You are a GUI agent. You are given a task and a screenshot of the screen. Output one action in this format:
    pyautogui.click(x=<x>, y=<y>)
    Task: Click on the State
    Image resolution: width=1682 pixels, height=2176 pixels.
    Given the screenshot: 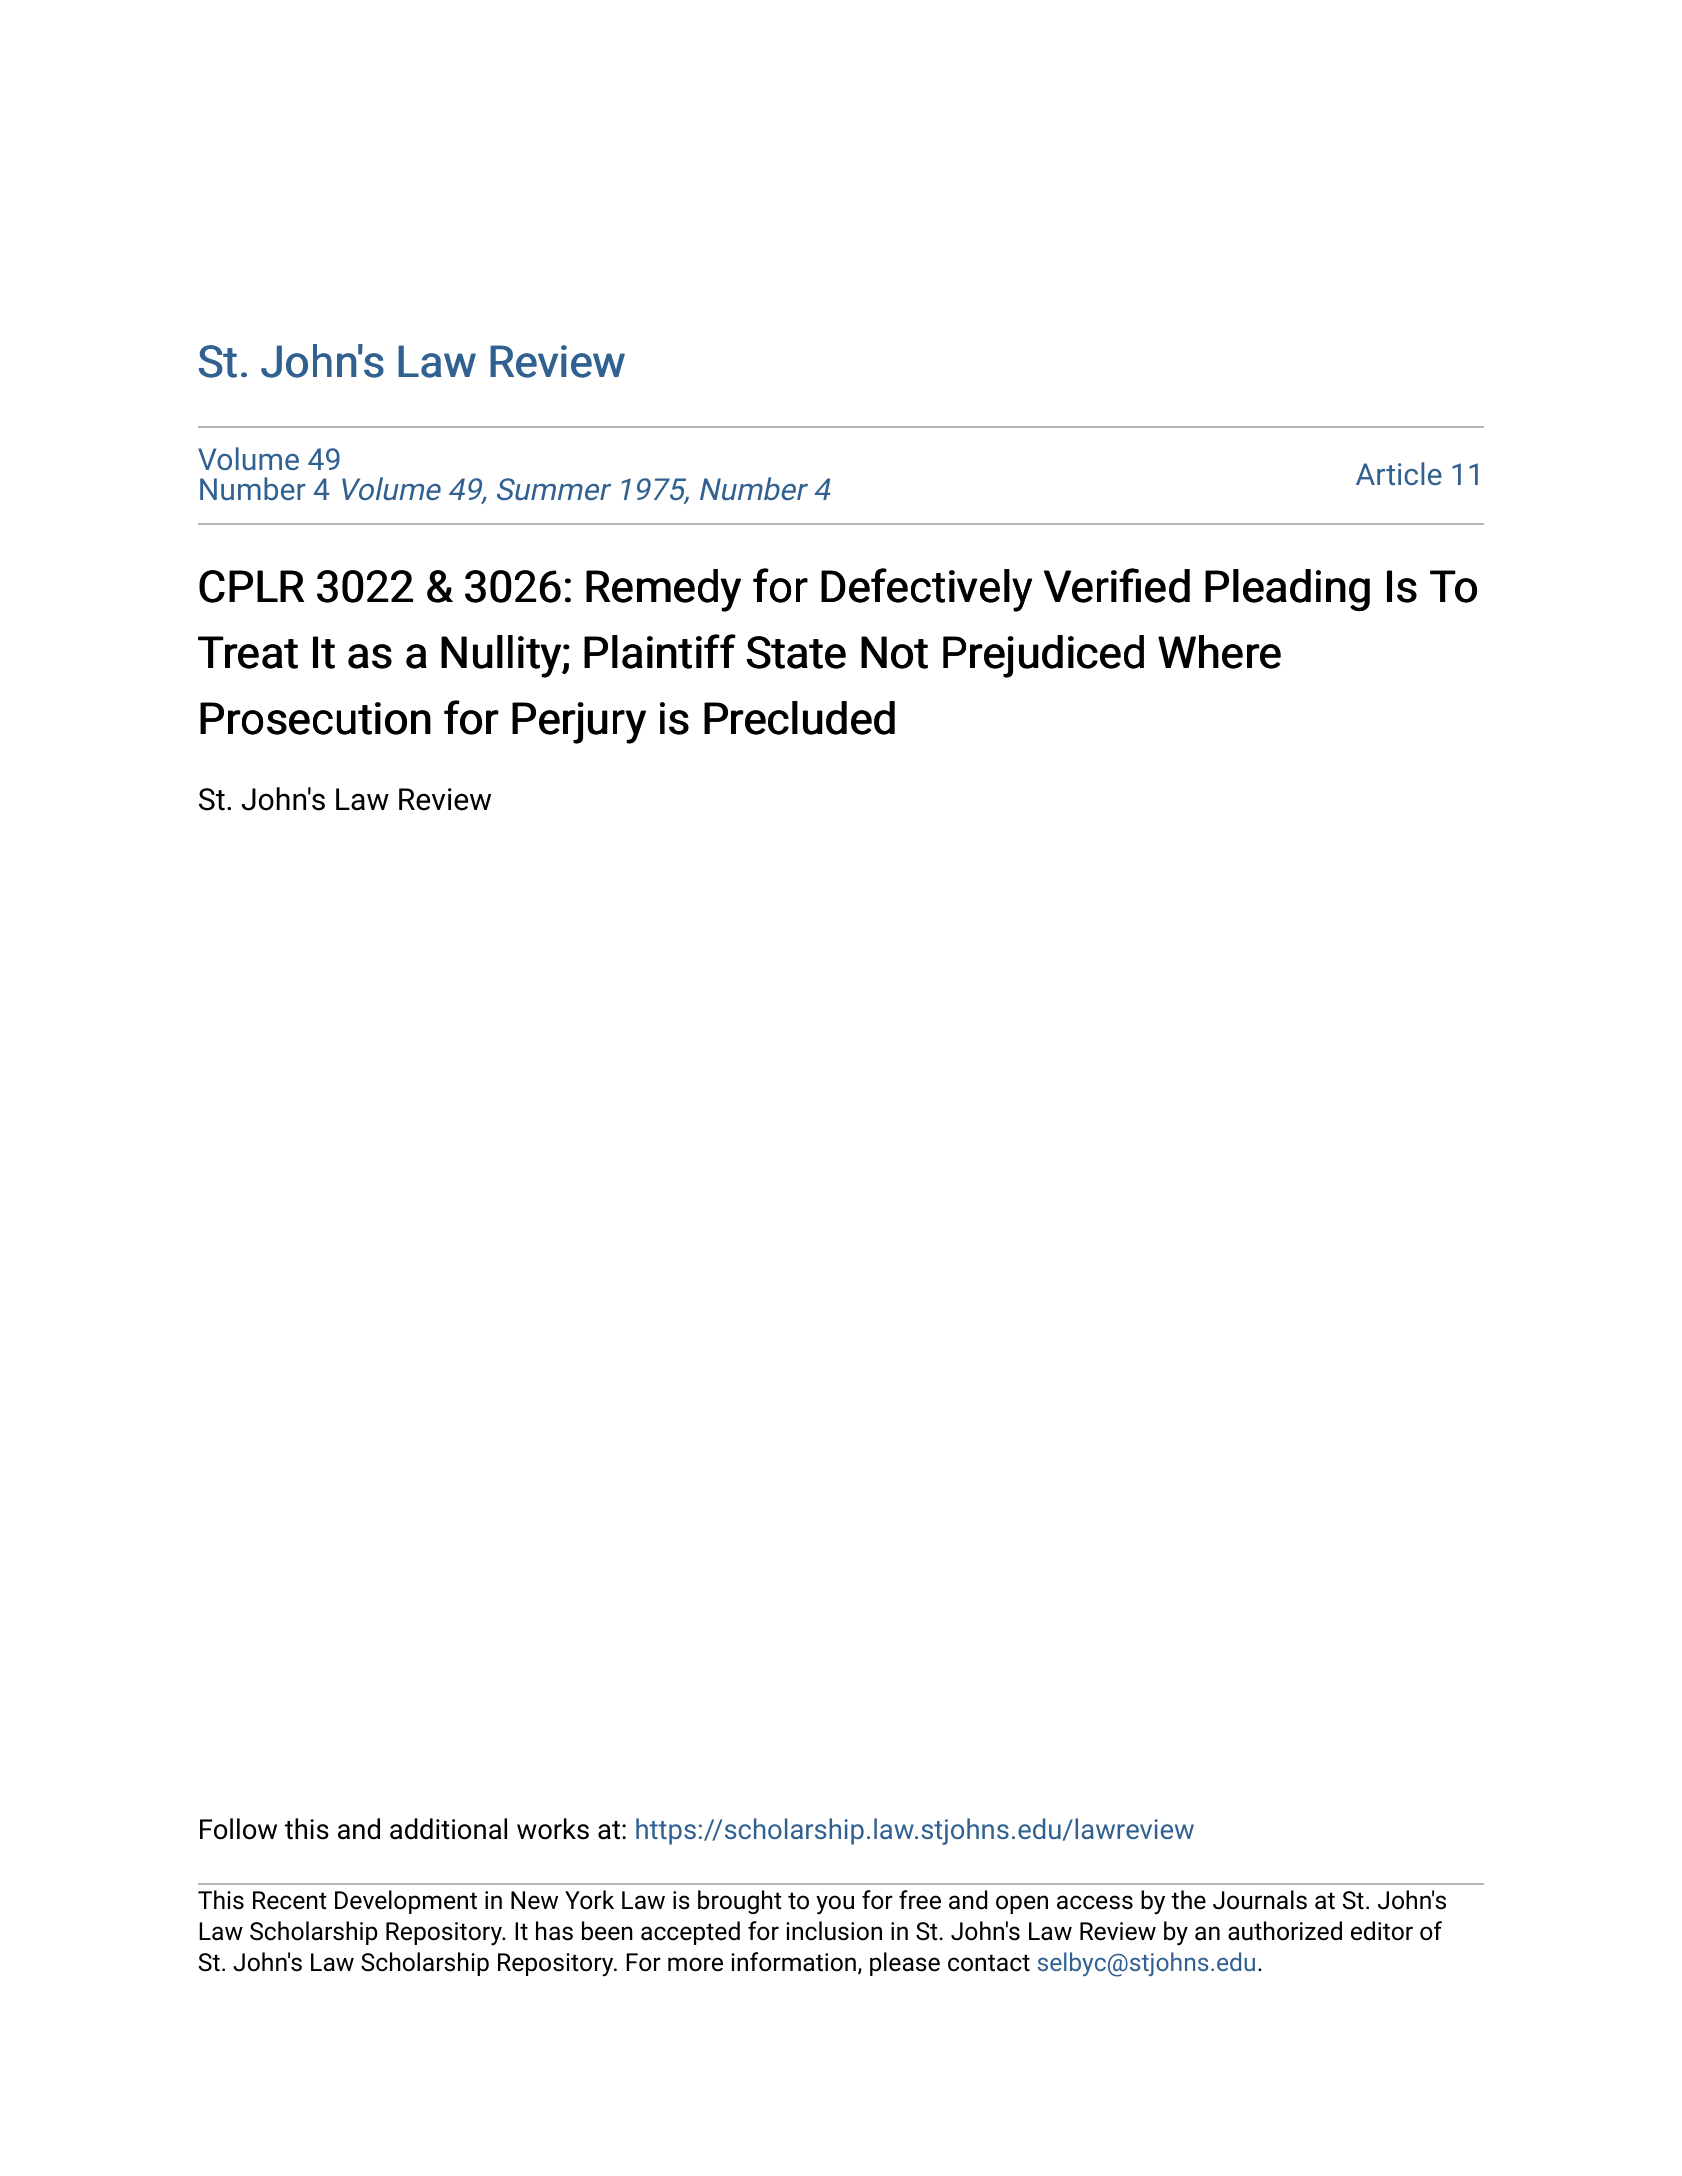 What is the action you would take?
    pyautogui.click(x=796, y=652)
